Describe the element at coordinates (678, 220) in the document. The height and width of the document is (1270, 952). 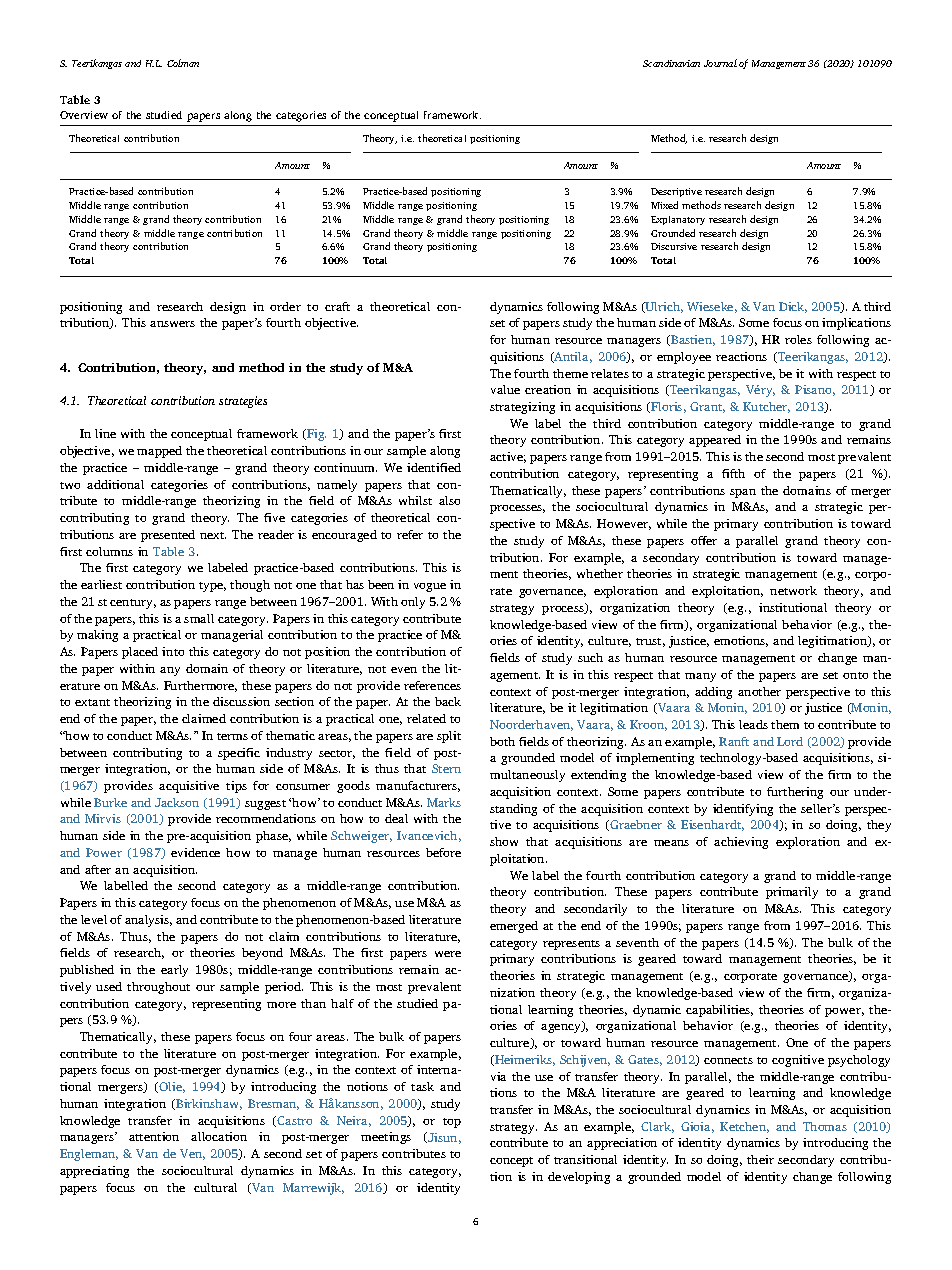
I see `Explanatory` at that location.
